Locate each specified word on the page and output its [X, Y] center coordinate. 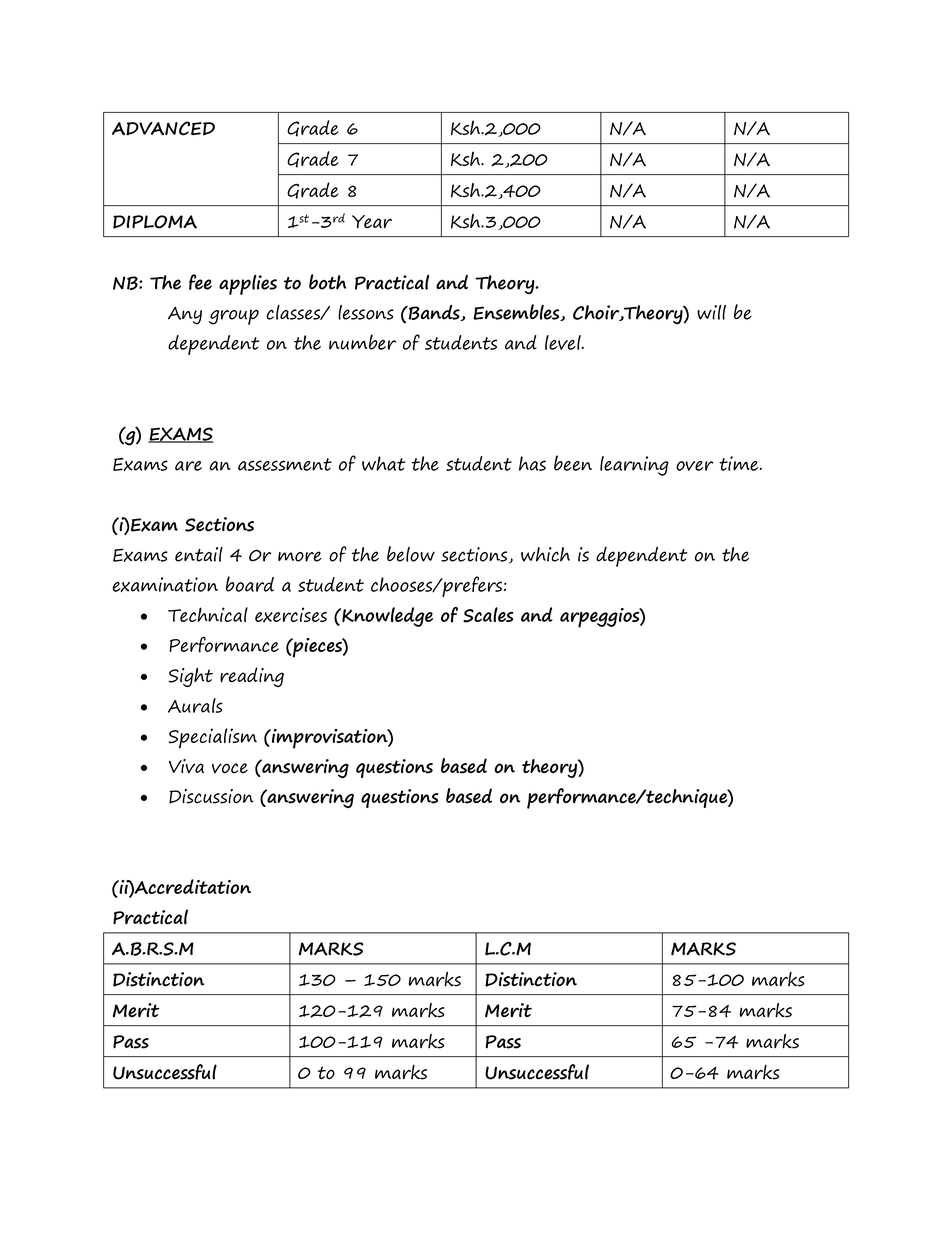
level [564, 342]
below [411, 554]
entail [199, 554]
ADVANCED [163, 128]
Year [372, 222]
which [545, 554]
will [711, 312]
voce [230, 768]
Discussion [211, 796]
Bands [434, 313]
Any [185, 315]
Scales [488, 615]
